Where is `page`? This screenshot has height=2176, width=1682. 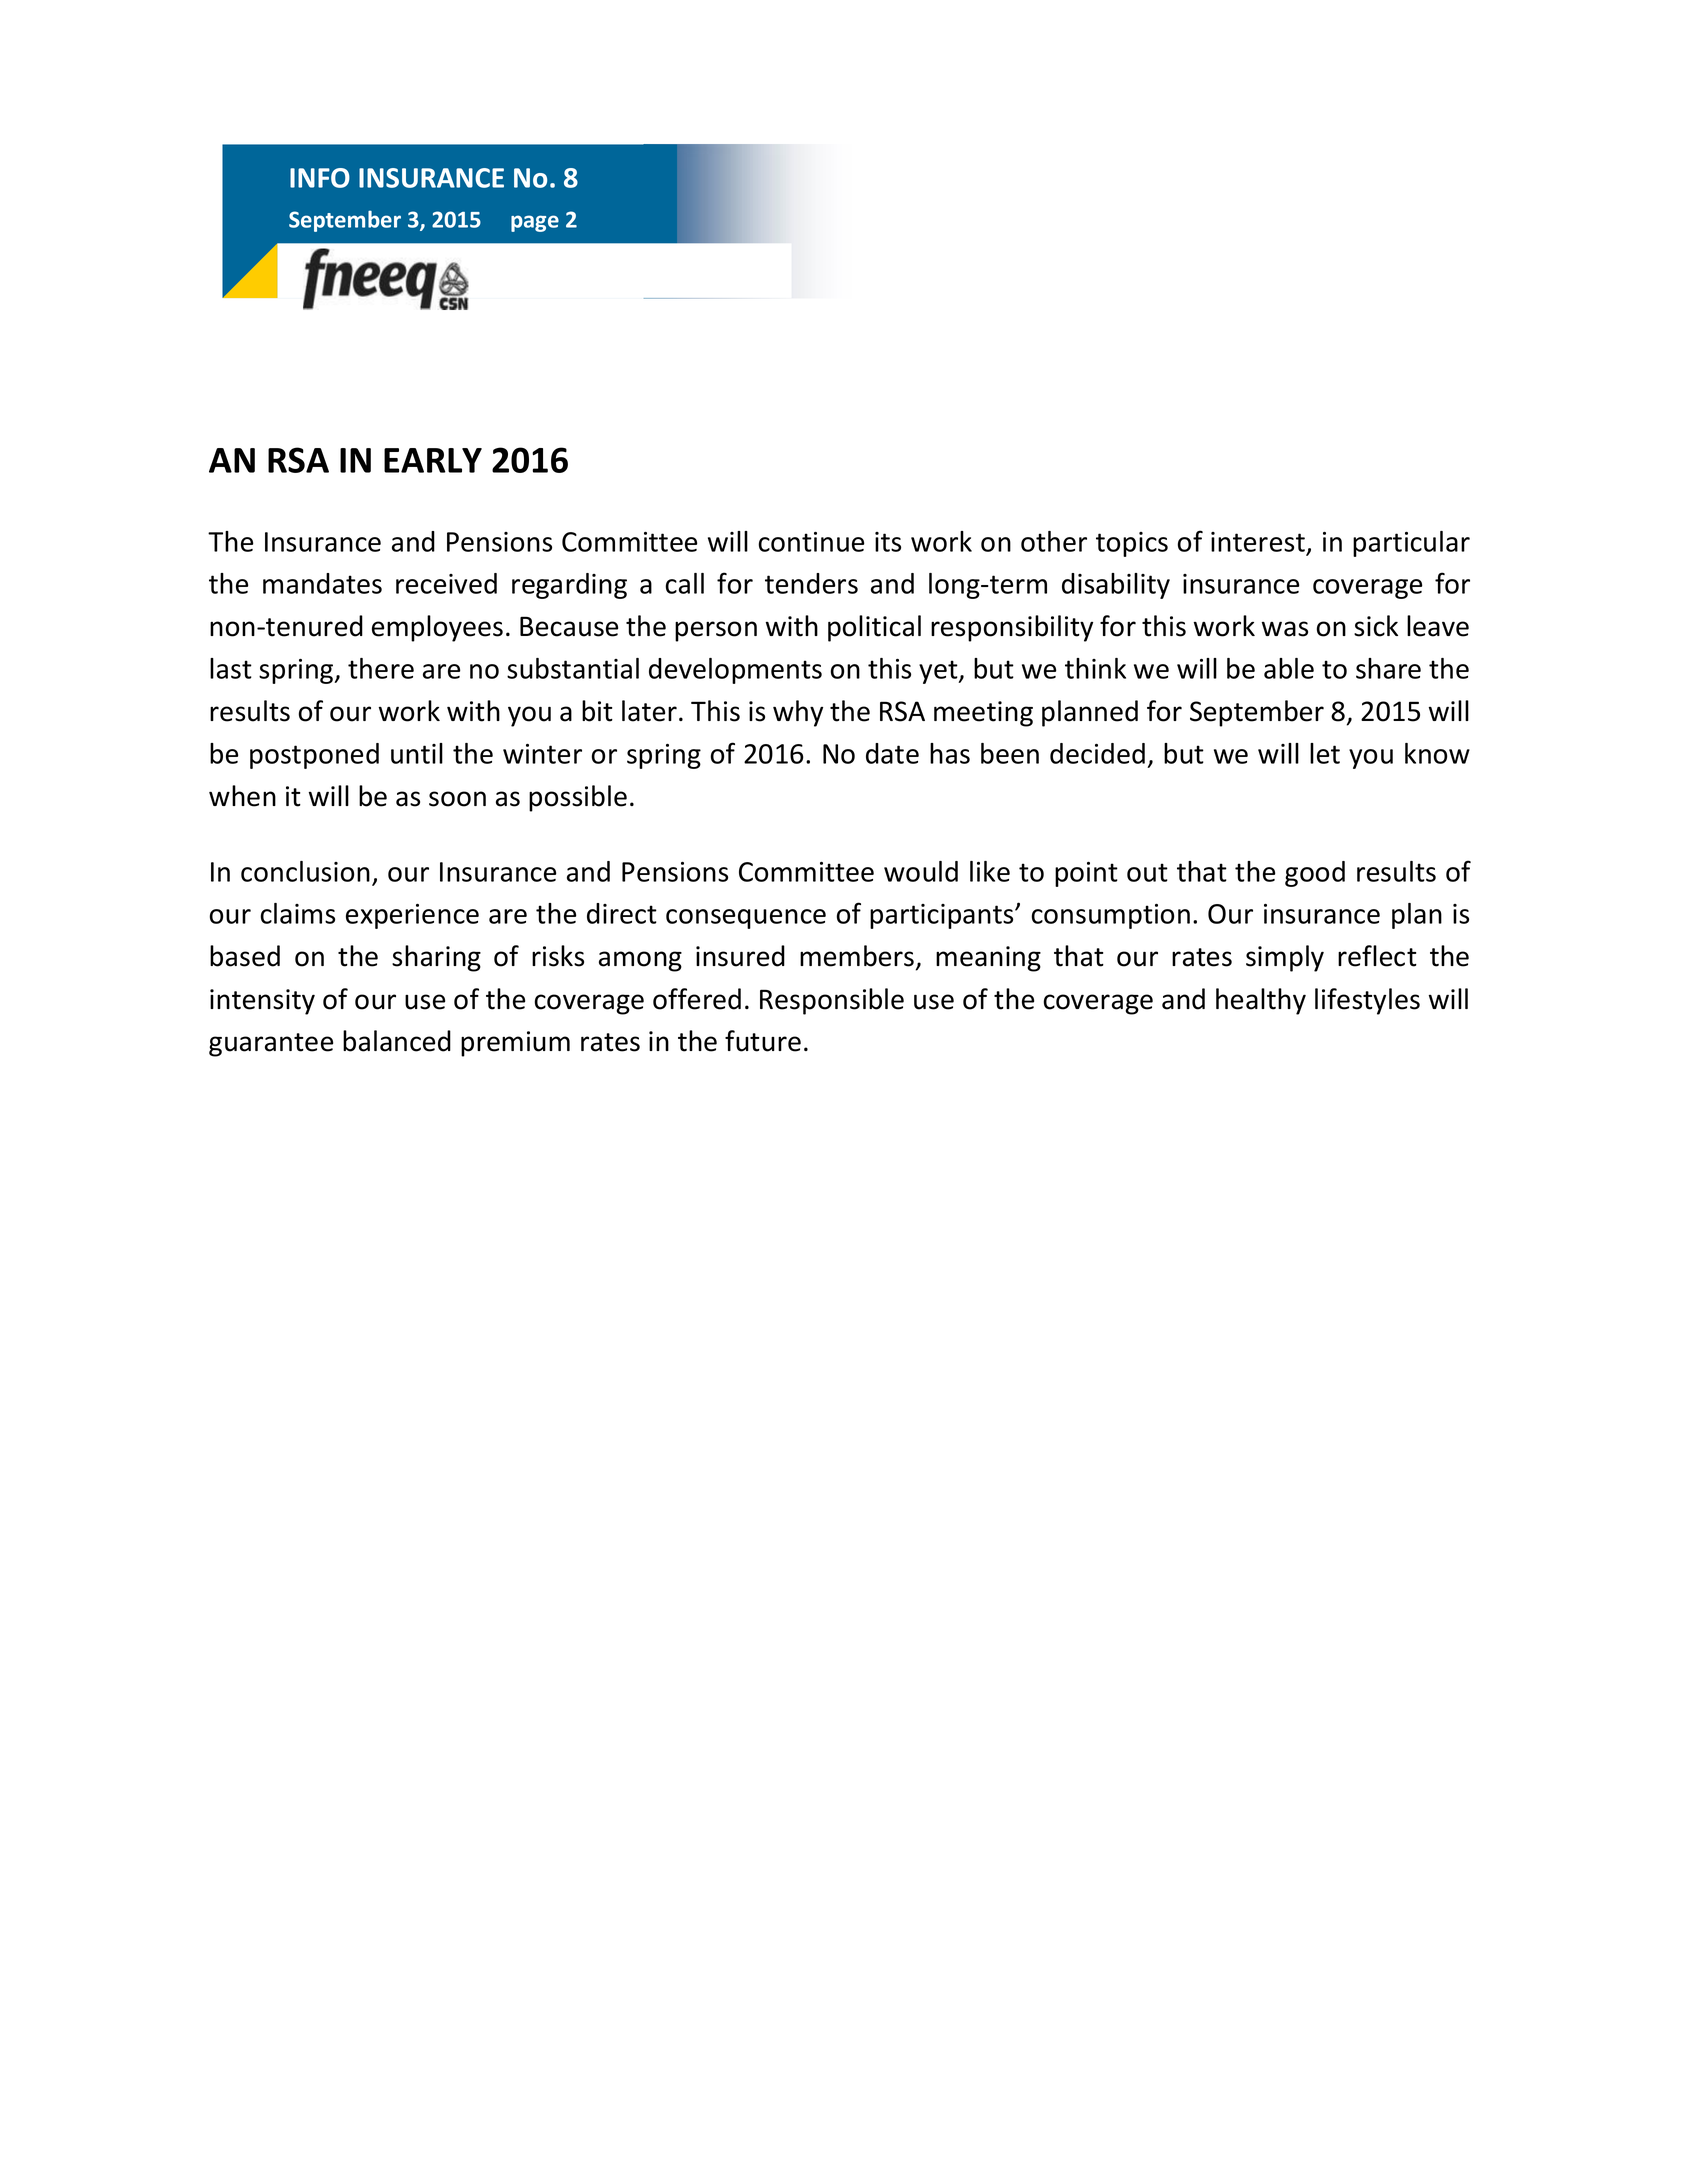
page is located at coordinates (535, 223).
